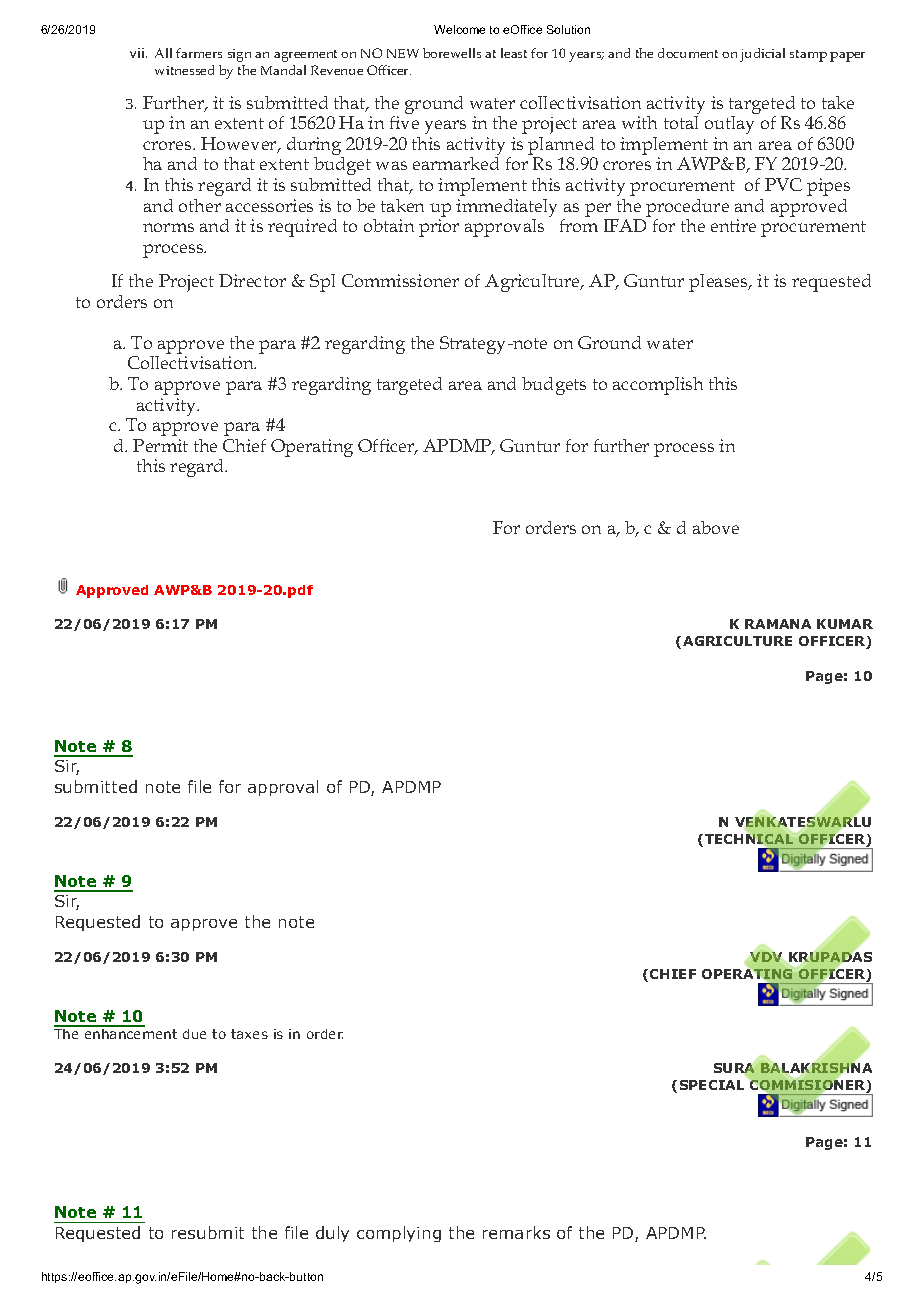 The image size is (924, 1308). What do you see at coordinates (400, 280) in the screenshot?
I see `Commissioner` at bounding box center [400, 280].
